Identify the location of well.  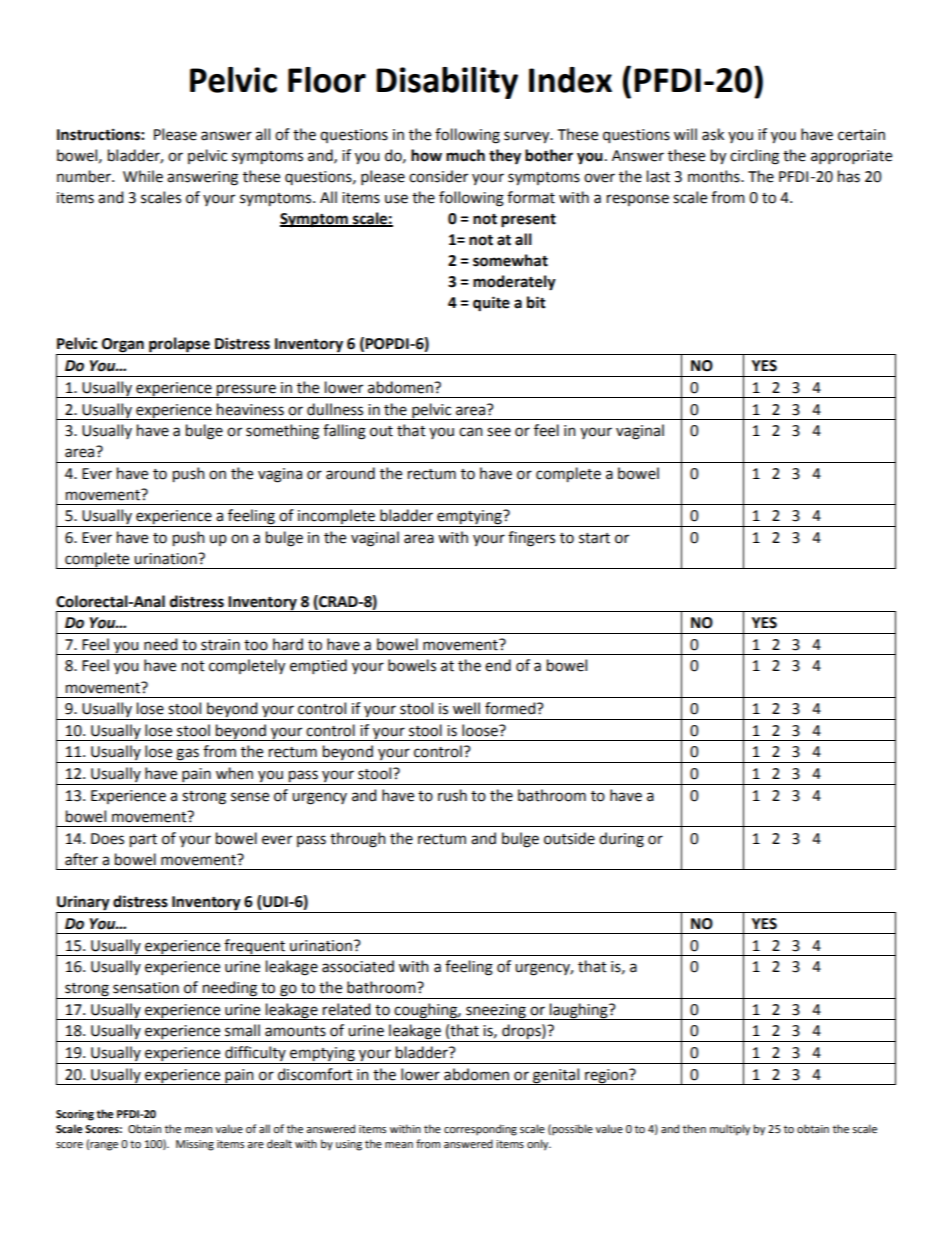
(466, 708).
